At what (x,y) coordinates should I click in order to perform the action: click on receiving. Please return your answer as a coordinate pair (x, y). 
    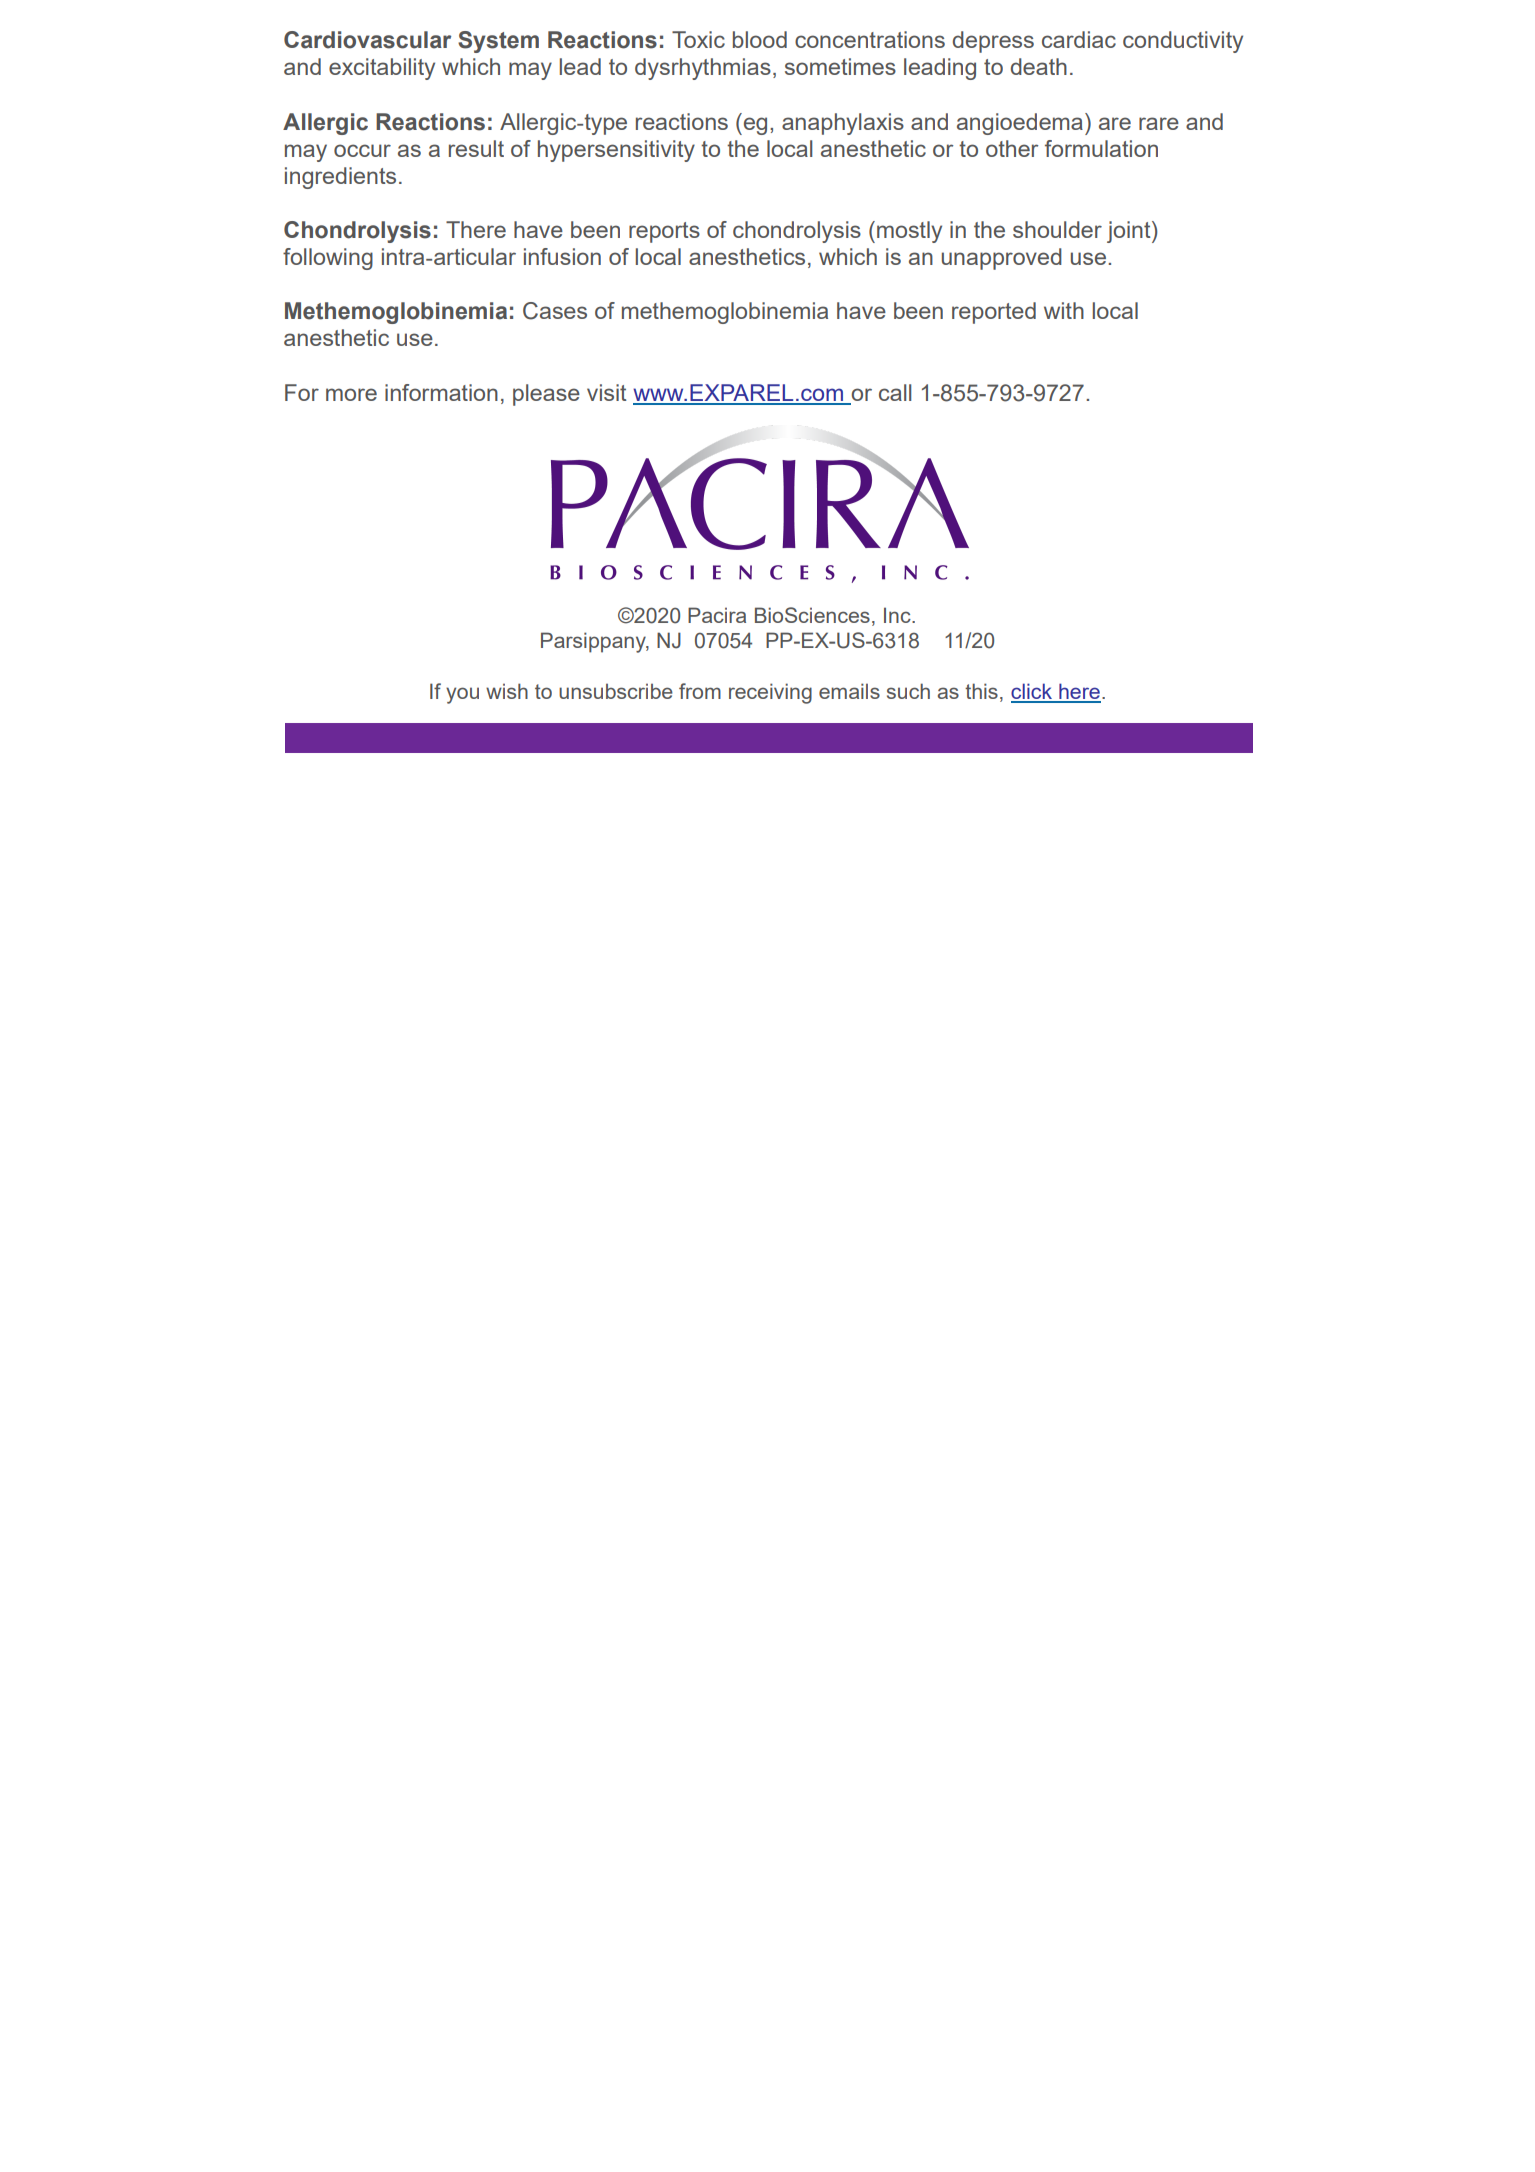
    Looking at the image, I should click on (770, 693).
